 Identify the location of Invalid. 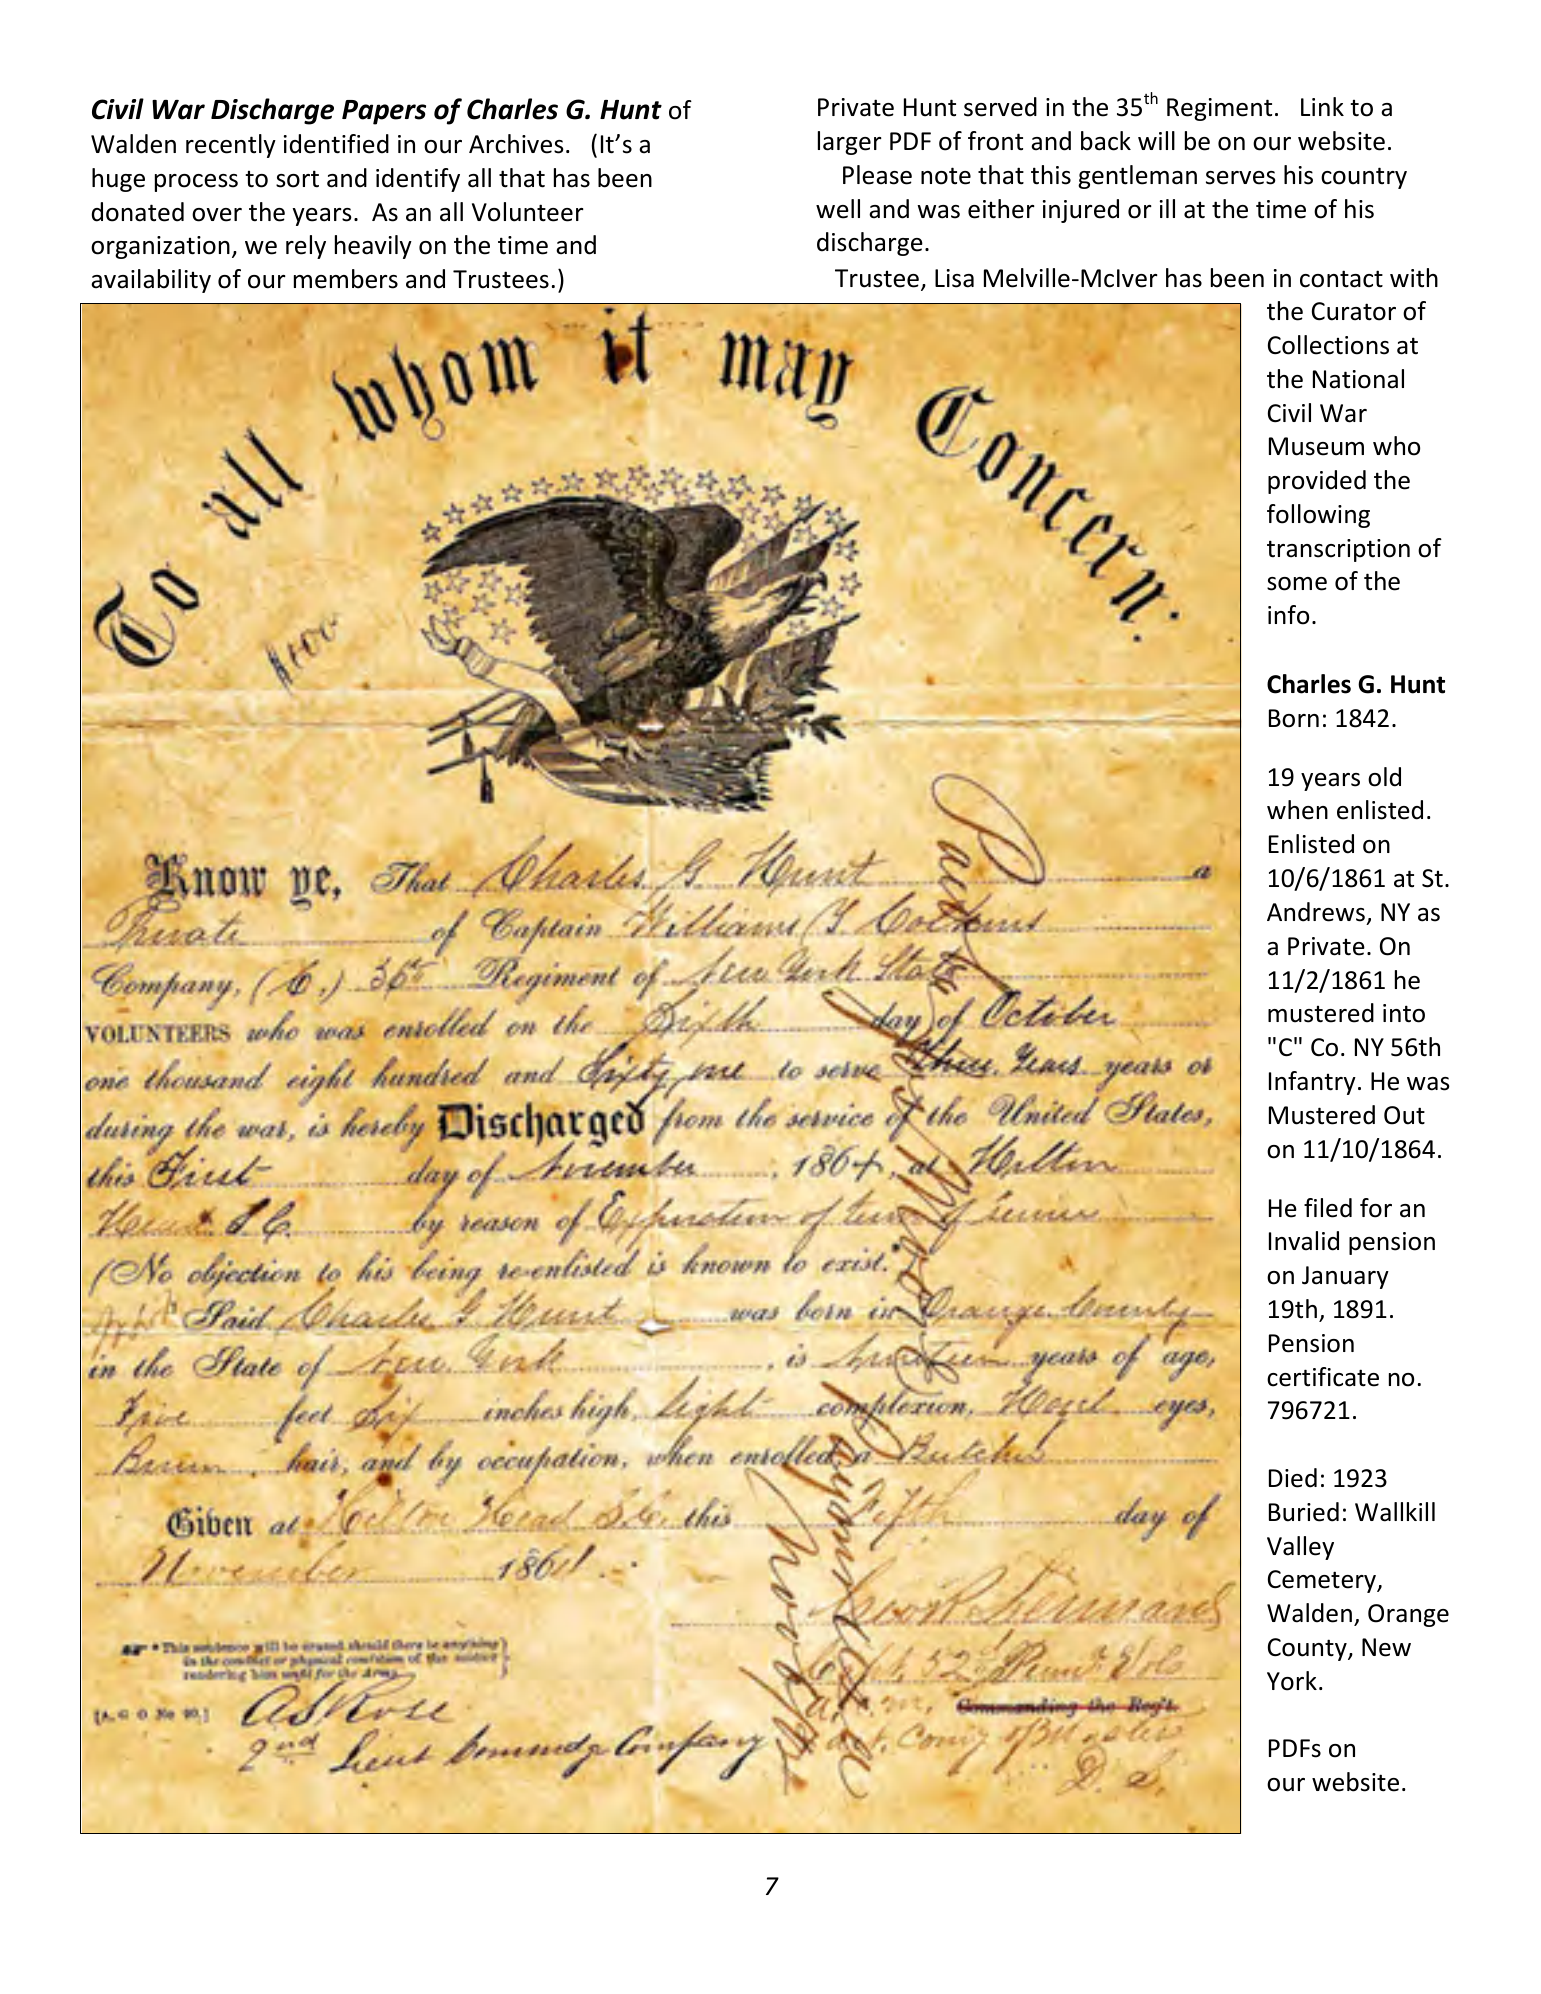
(1304, 1241).
